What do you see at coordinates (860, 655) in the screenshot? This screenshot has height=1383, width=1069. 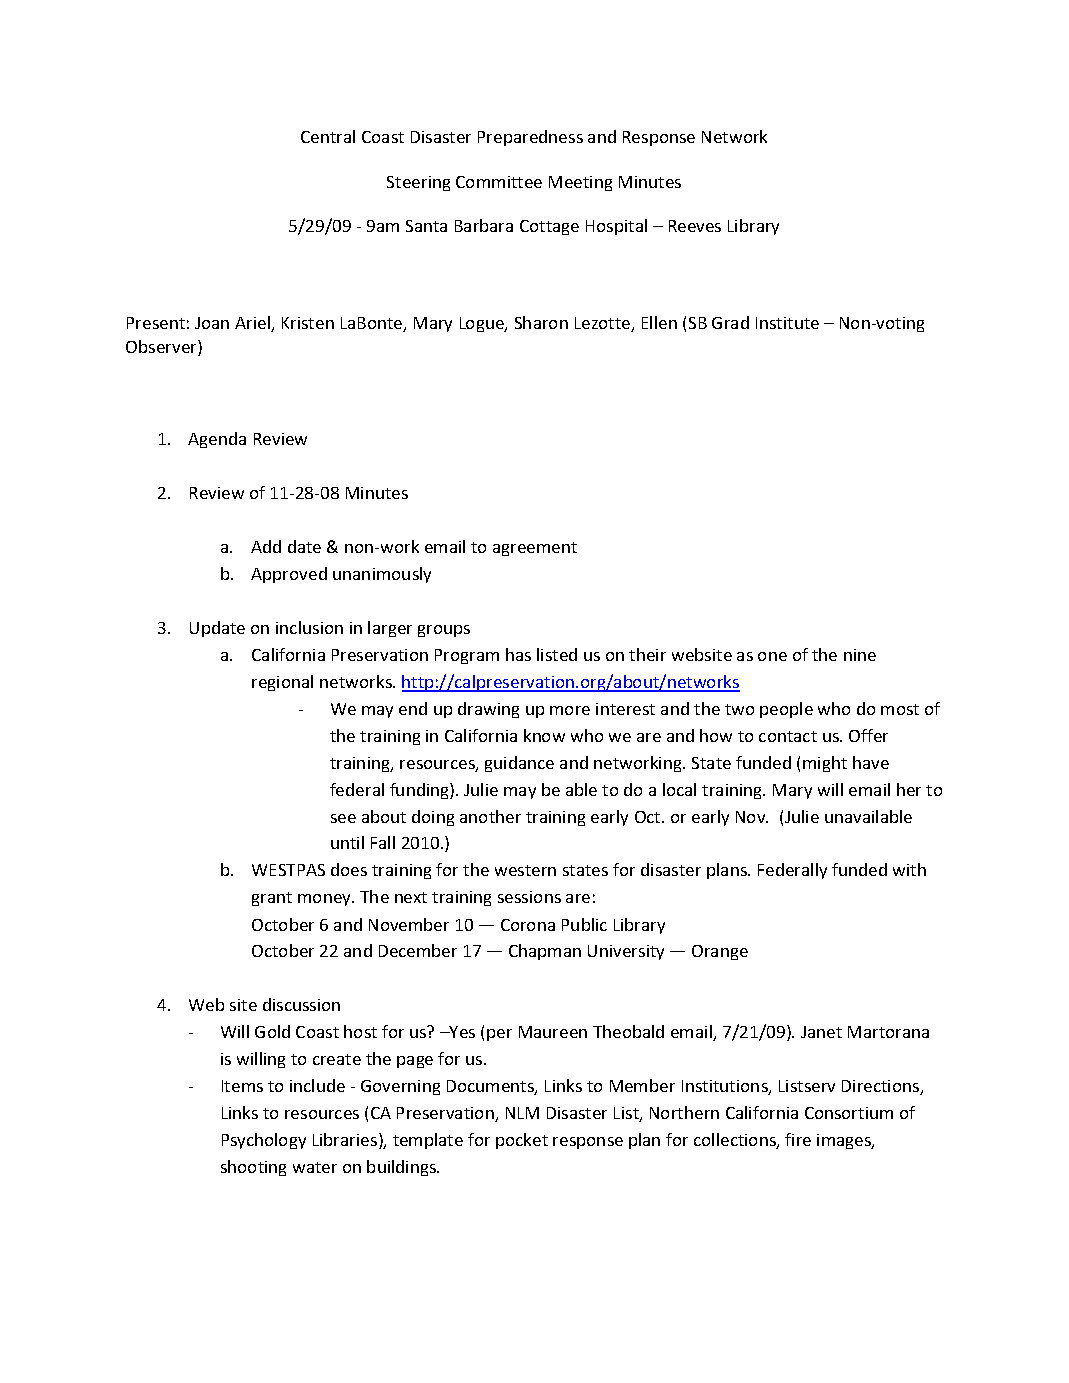 I see `nine` at bounding box center [860, 655].
